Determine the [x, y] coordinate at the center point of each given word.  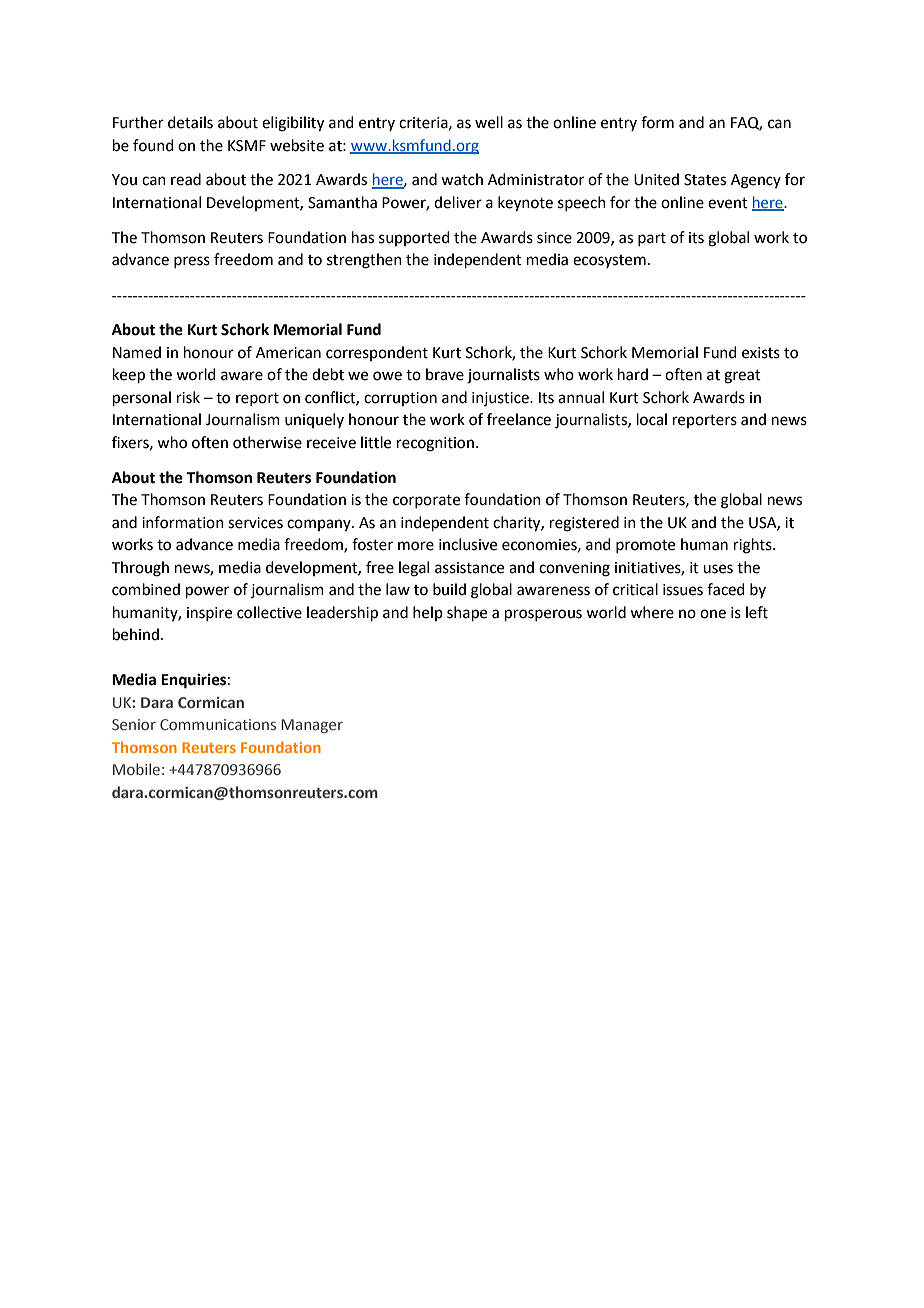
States [705, 180]
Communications [218, 724]
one [713, 614]
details [190, 122]
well [489, 122]
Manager [312, 726]
